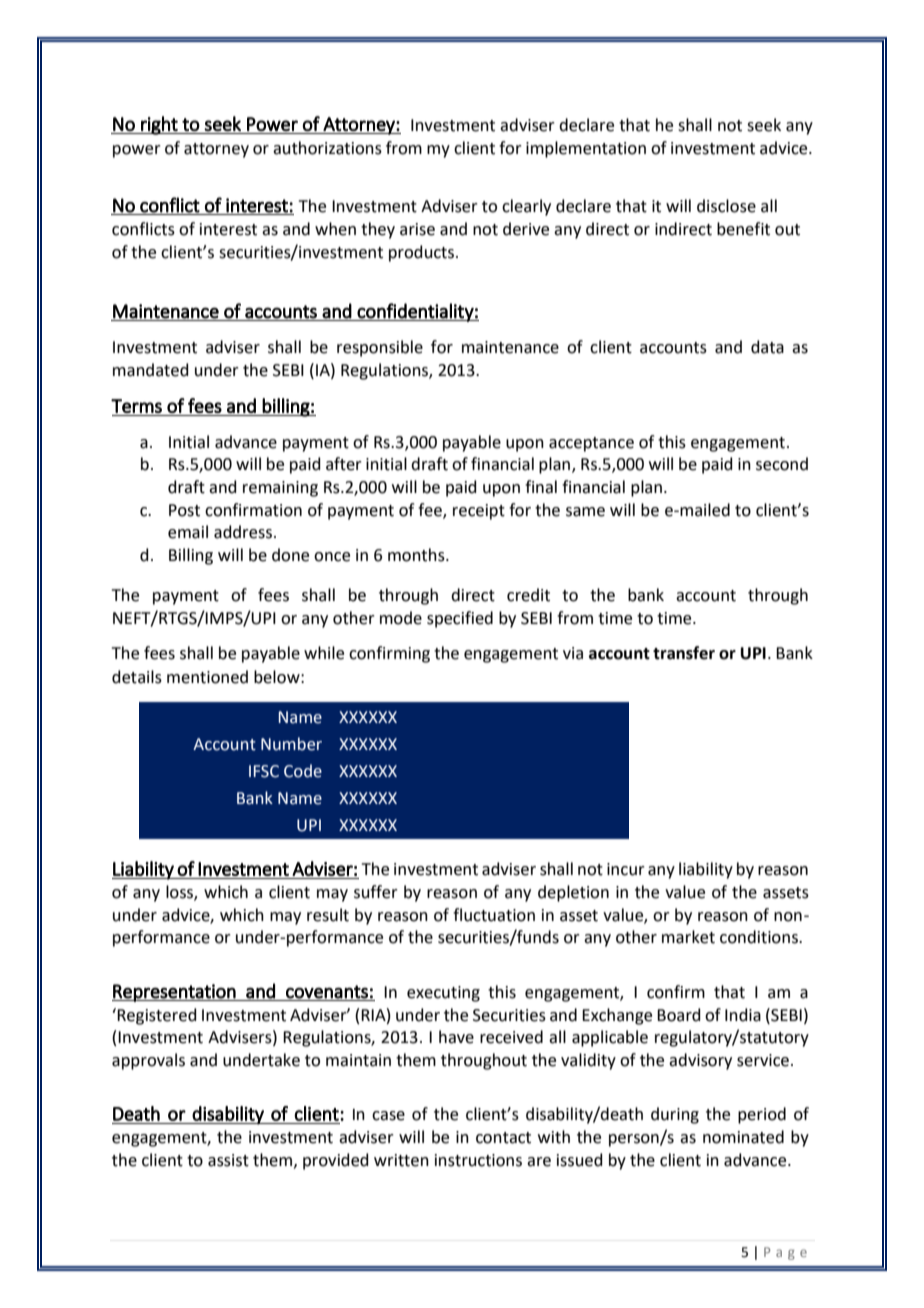 This screenshot has height=1308, width=924. I want to click on disclose, so click(726, 206).
